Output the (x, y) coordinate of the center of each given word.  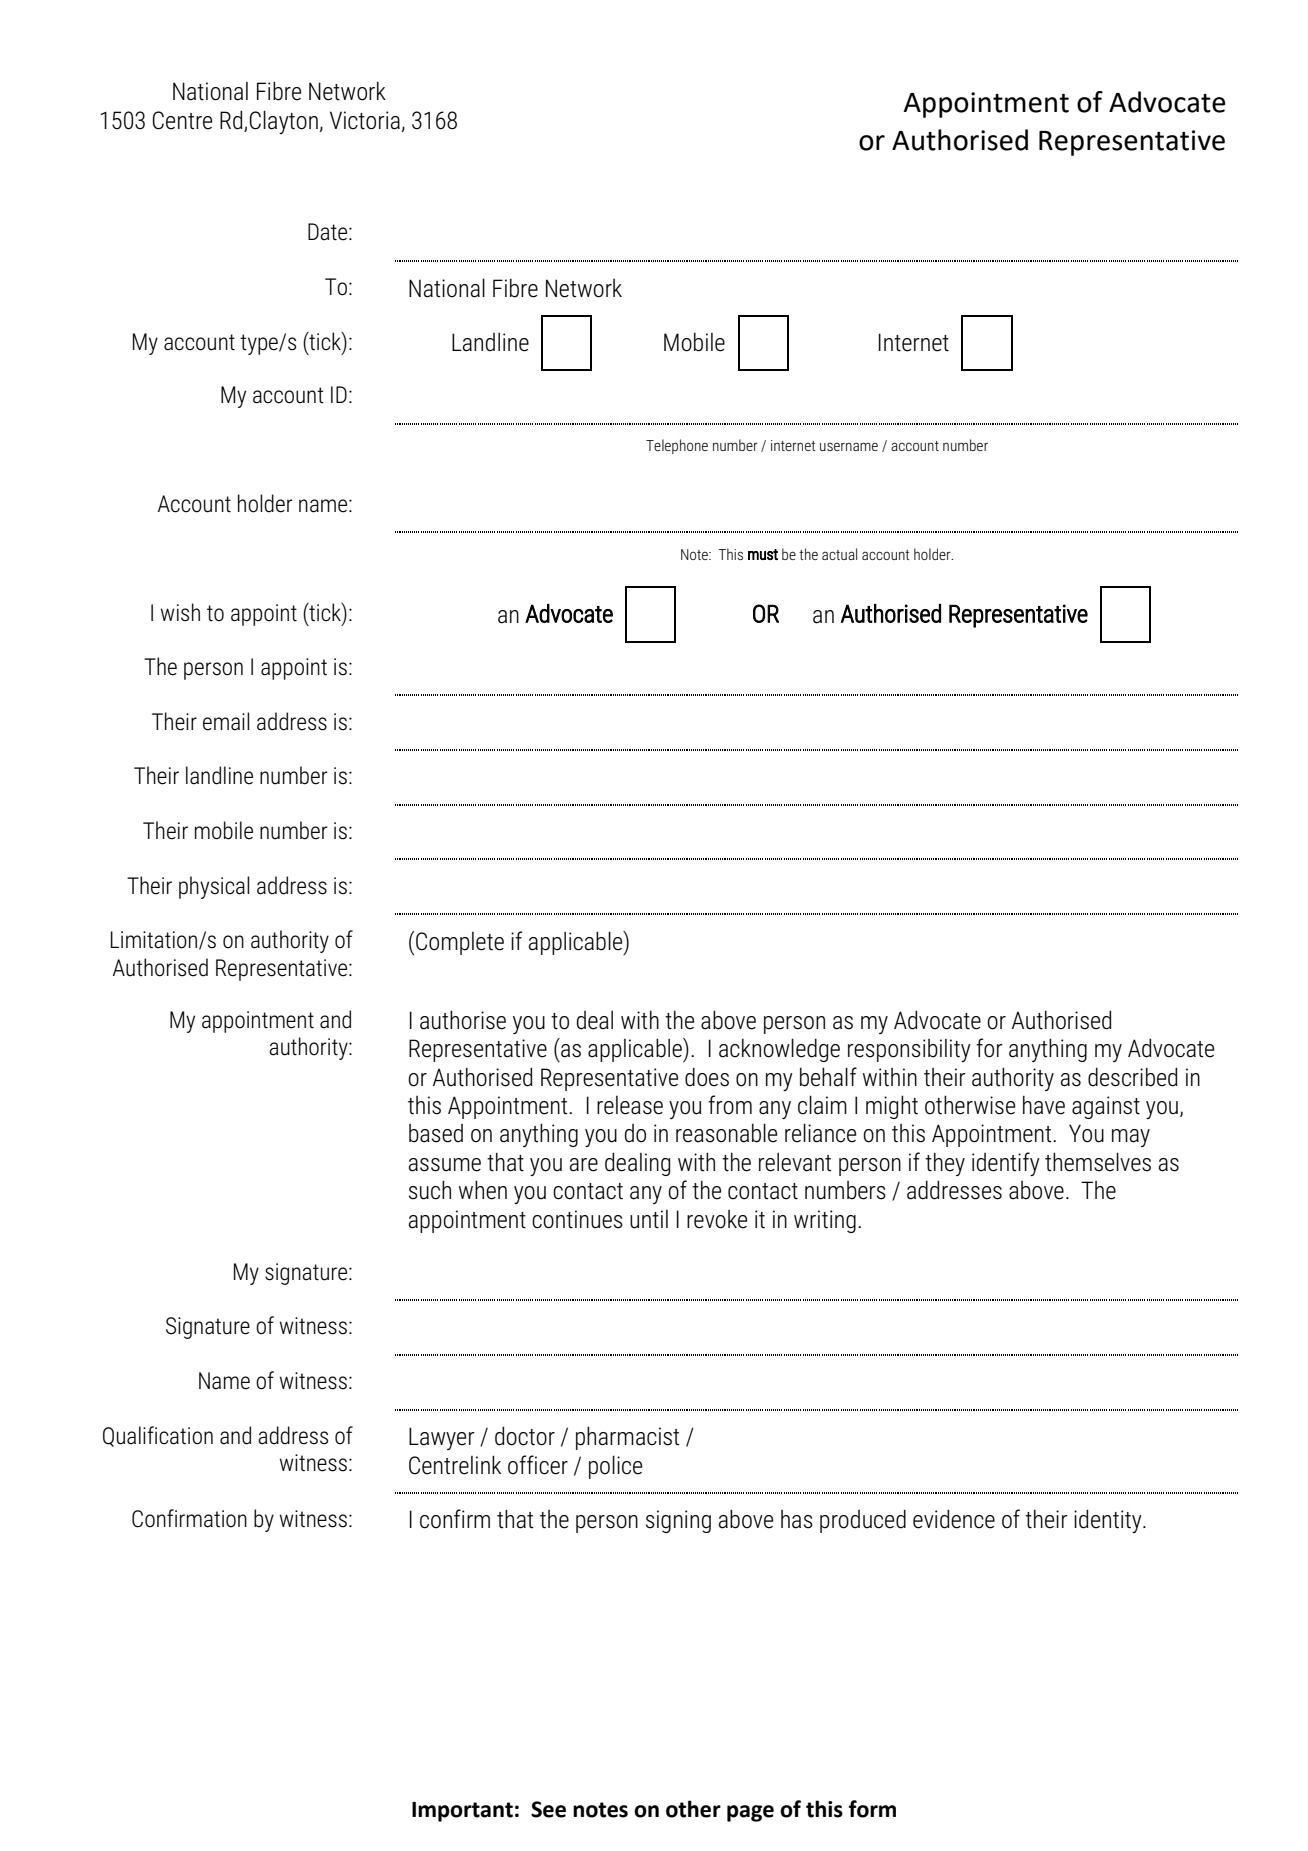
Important (462, 1812)
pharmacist (627, 1438)
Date (329, 232)
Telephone (677, 446)
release (630, 1105)
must (763, 554)
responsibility (909, 1050)
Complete (460, 943)
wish (180, 612)
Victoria (365, 120)
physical (214, 887)
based (436, 1133)
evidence (954, 1519)
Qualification (158, 1436)
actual (839, 554)
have (1044, 1105)
